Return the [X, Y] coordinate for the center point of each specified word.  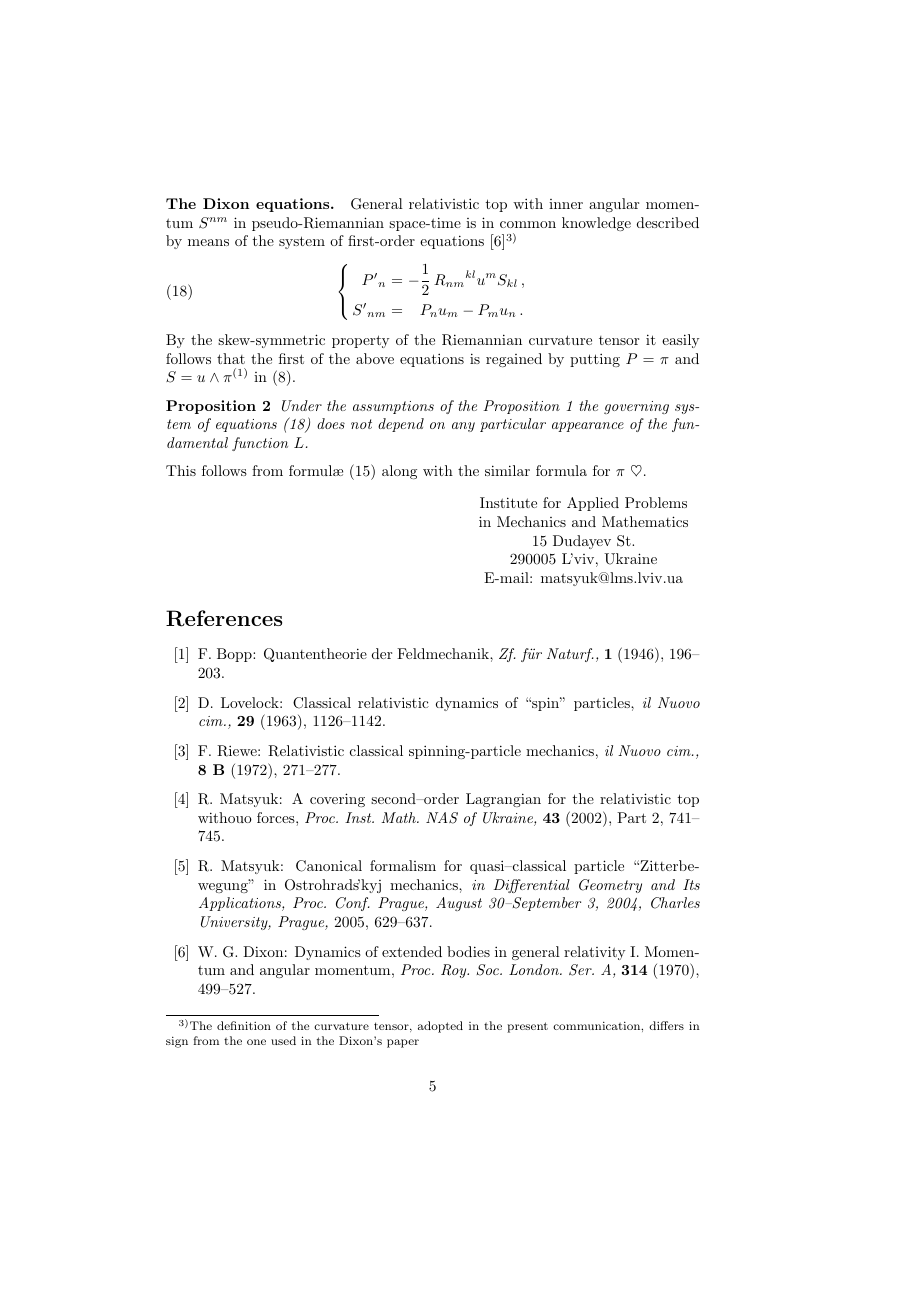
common [528, 224]
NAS [442, 818]
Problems [656, 502]
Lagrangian [503, 800]
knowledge [596, 224]
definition [244, 1025]
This [181, 470]
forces [277, 817]
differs [666, 1025]
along [399, 472]
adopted [440, 1027]
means [208, 242]
